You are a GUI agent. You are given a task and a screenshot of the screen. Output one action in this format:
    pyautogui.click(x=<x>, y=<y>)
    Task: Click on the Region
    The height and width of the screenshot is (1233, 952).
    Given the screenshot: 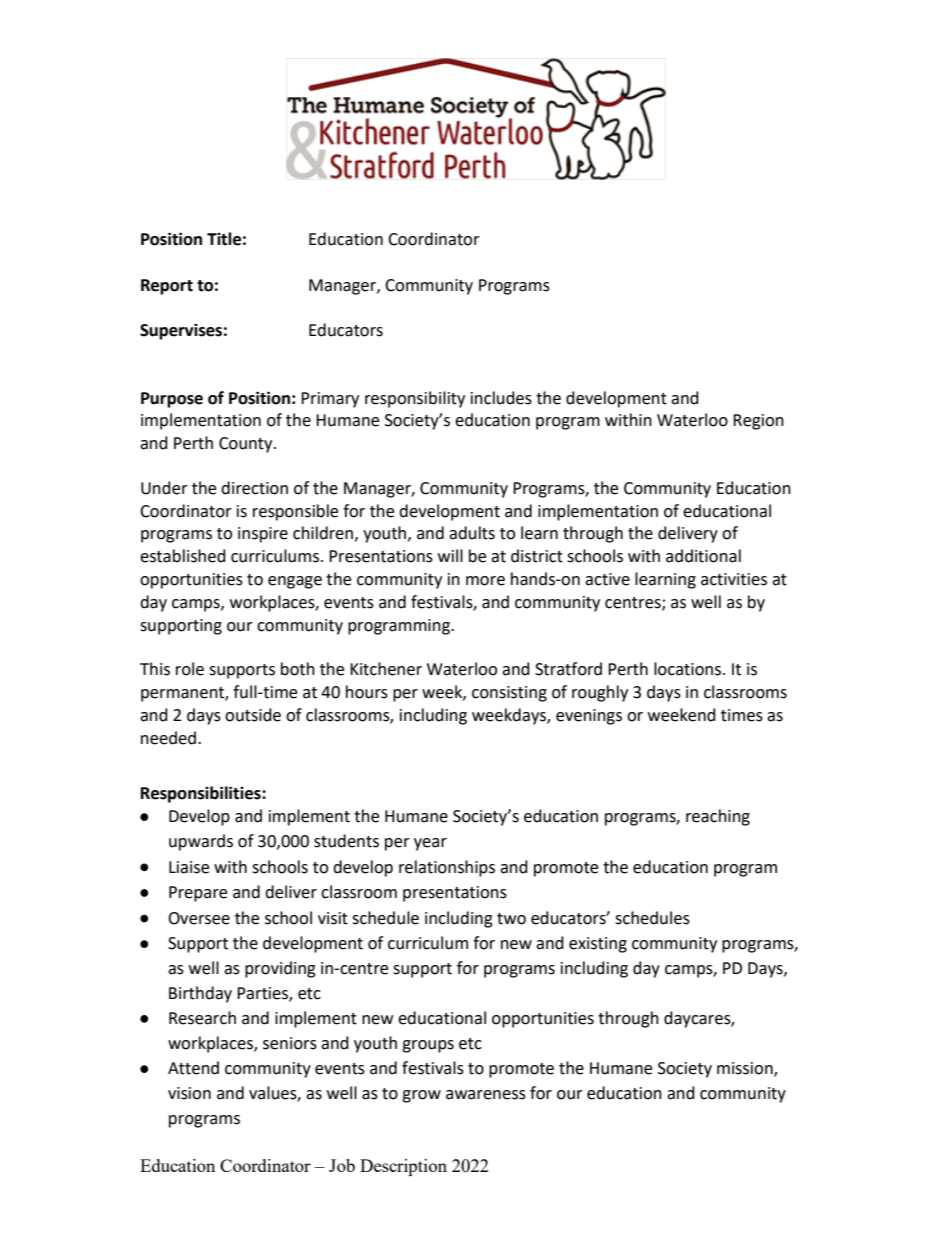 What is the action you would take?
    pyautogui.click(x=758, y=422)
